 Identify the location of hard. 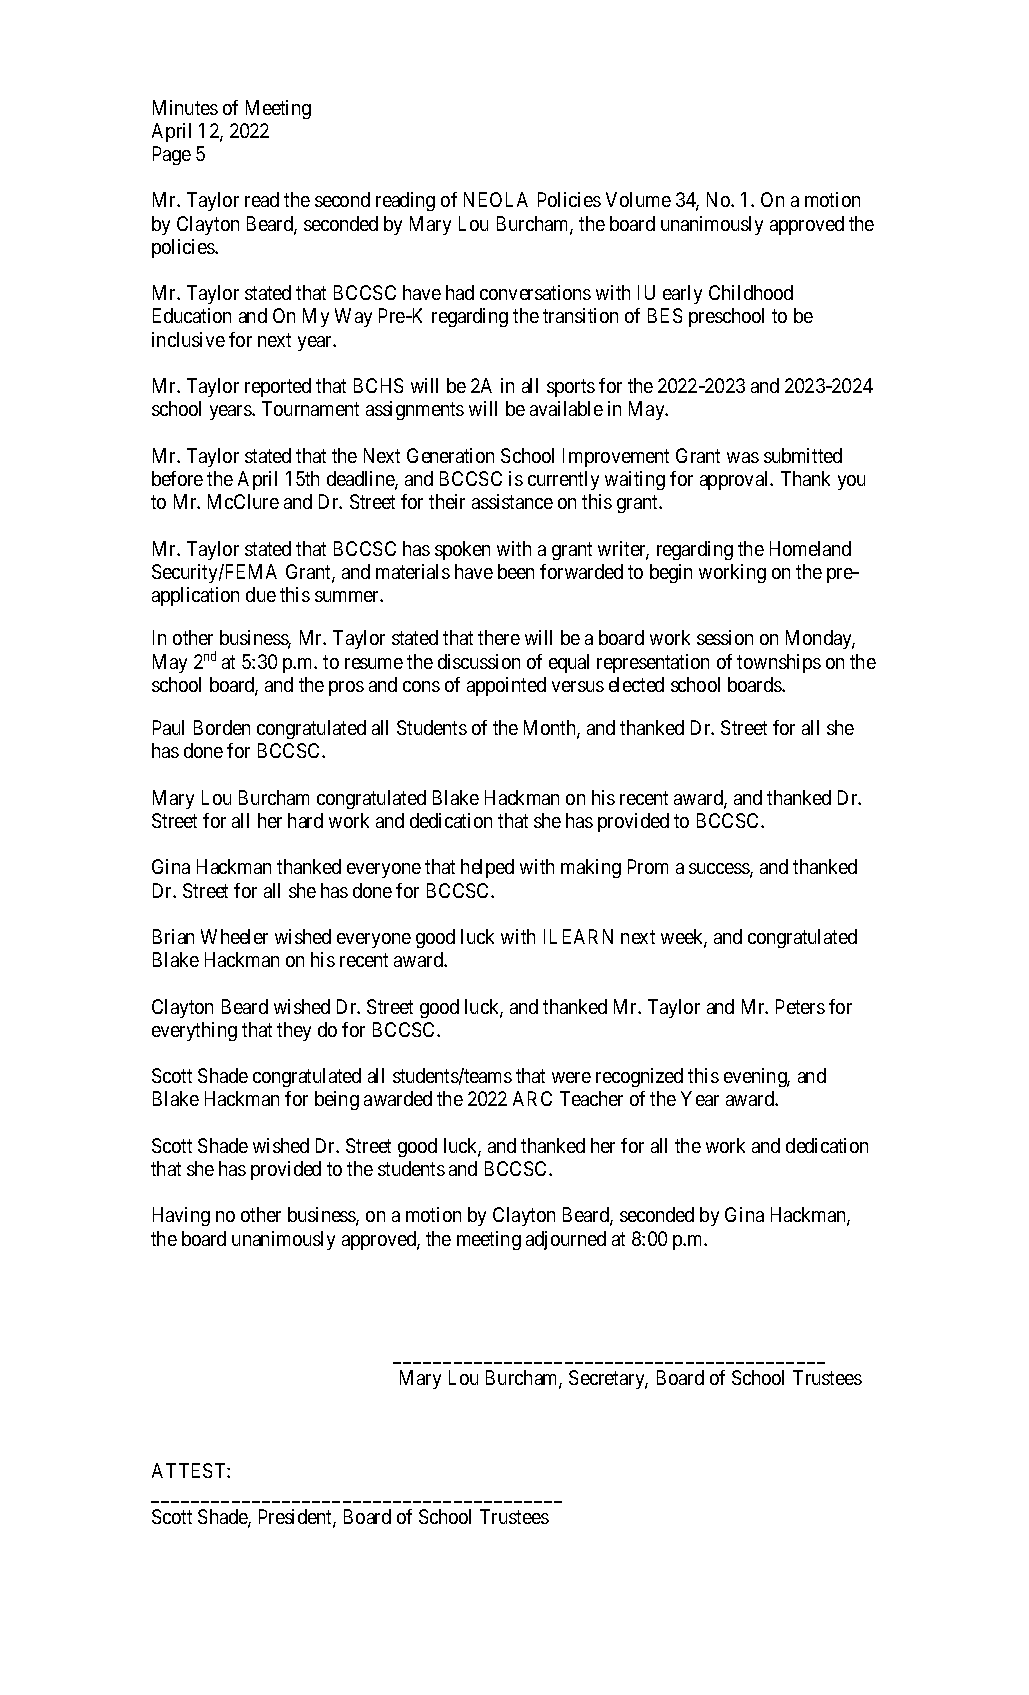
(305, 820).
